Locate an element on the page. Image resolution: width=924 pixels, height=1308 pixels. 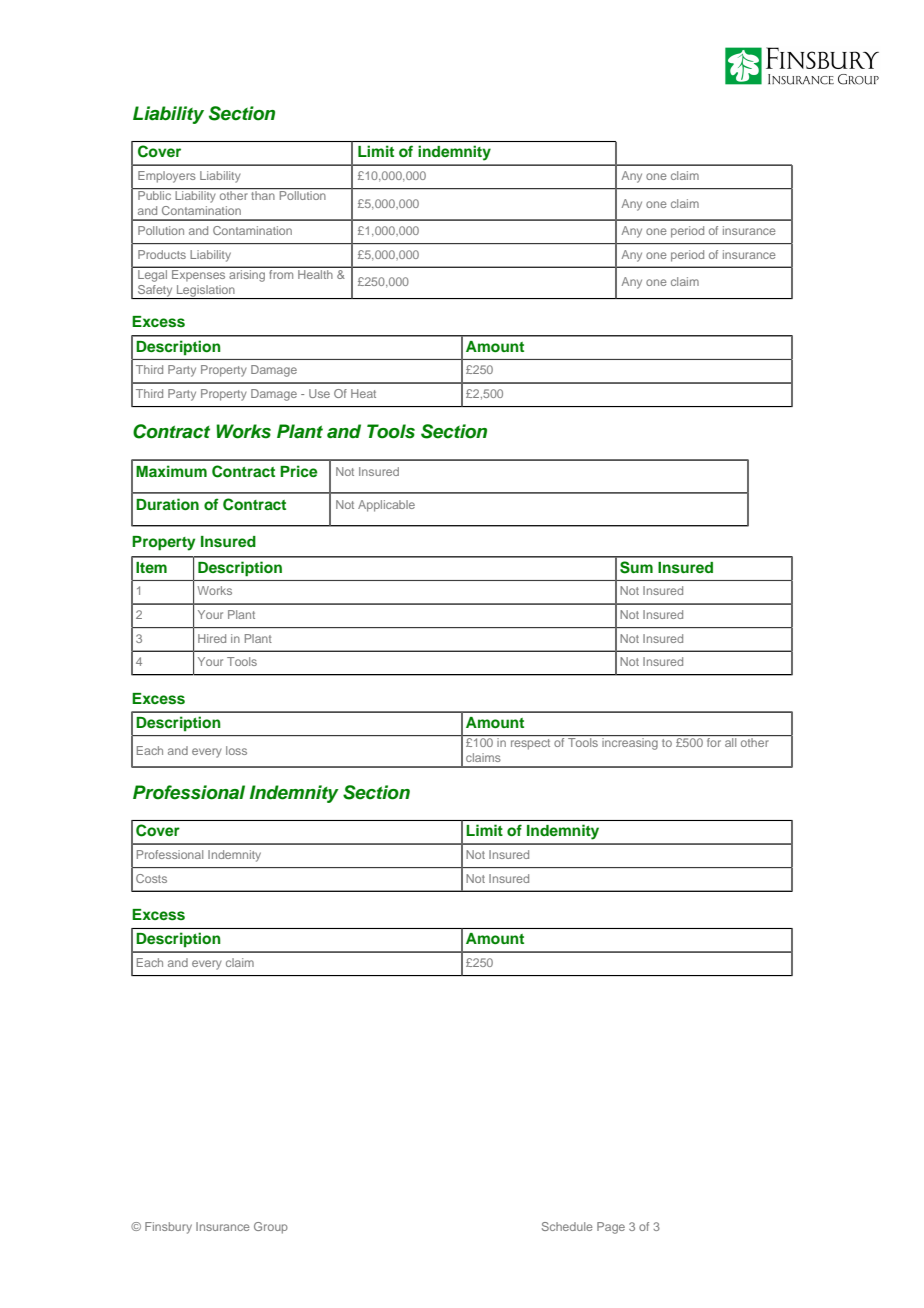
Applicable is located at coordinates (386, 506).
